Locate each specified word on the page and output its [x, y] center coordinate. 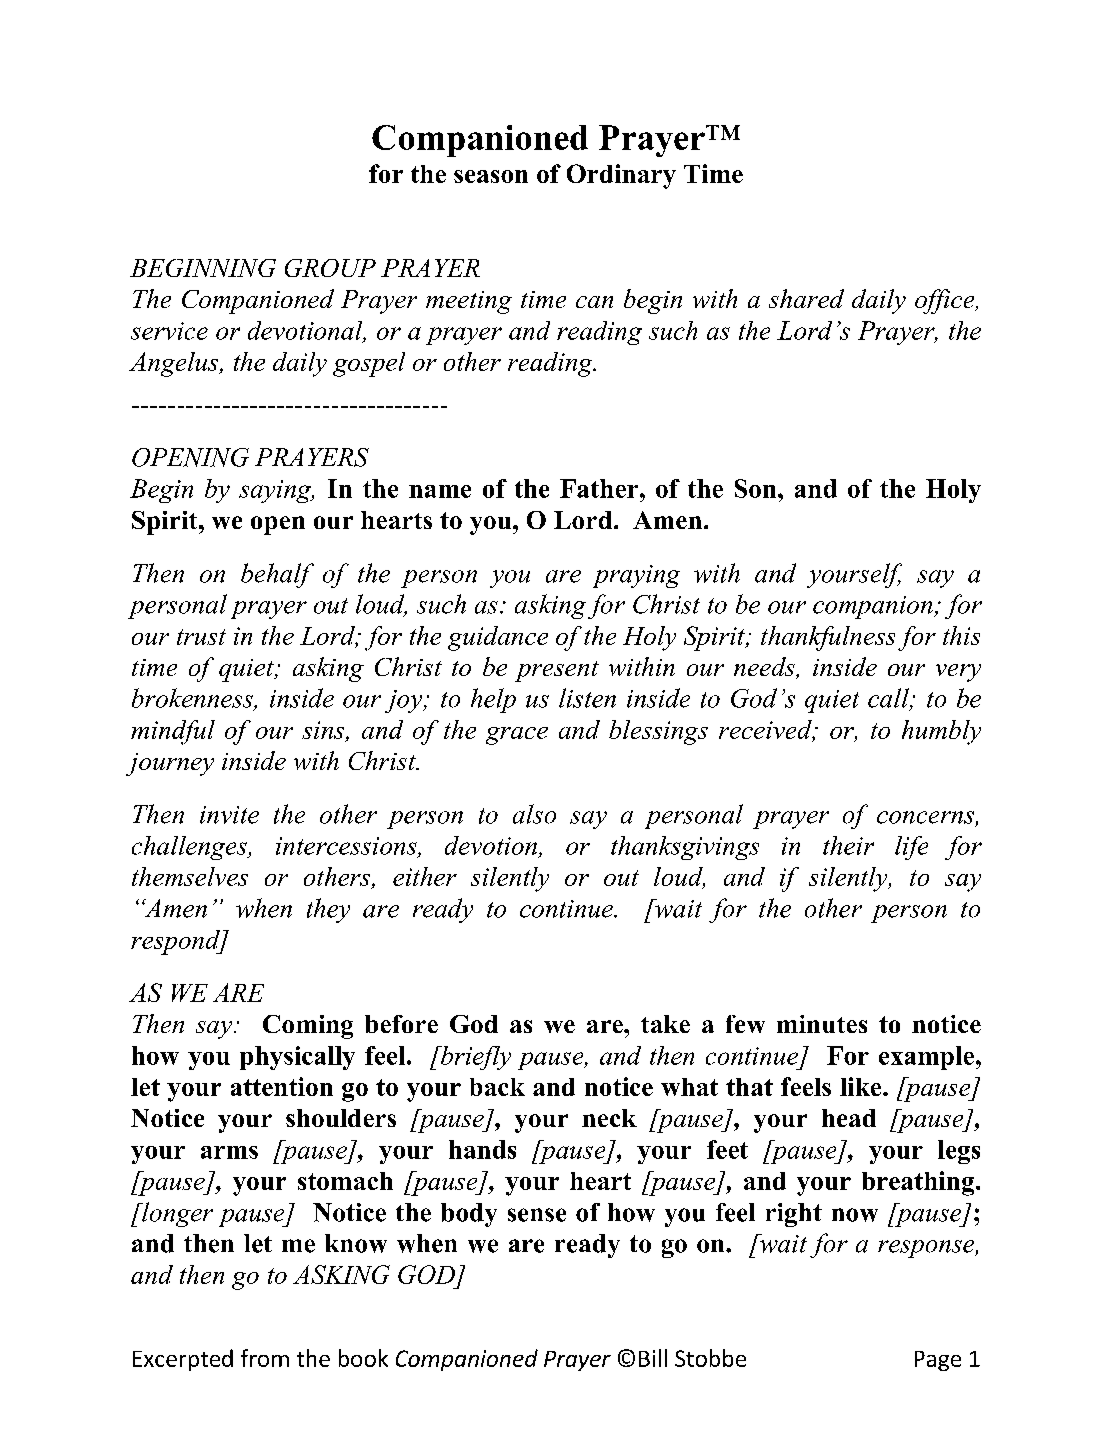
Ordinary [621, 176]
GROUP [330, 268]
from [265, 1358]
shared [806, 298]
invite [229, 815]
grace [517, 736]
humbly [941, 732]
